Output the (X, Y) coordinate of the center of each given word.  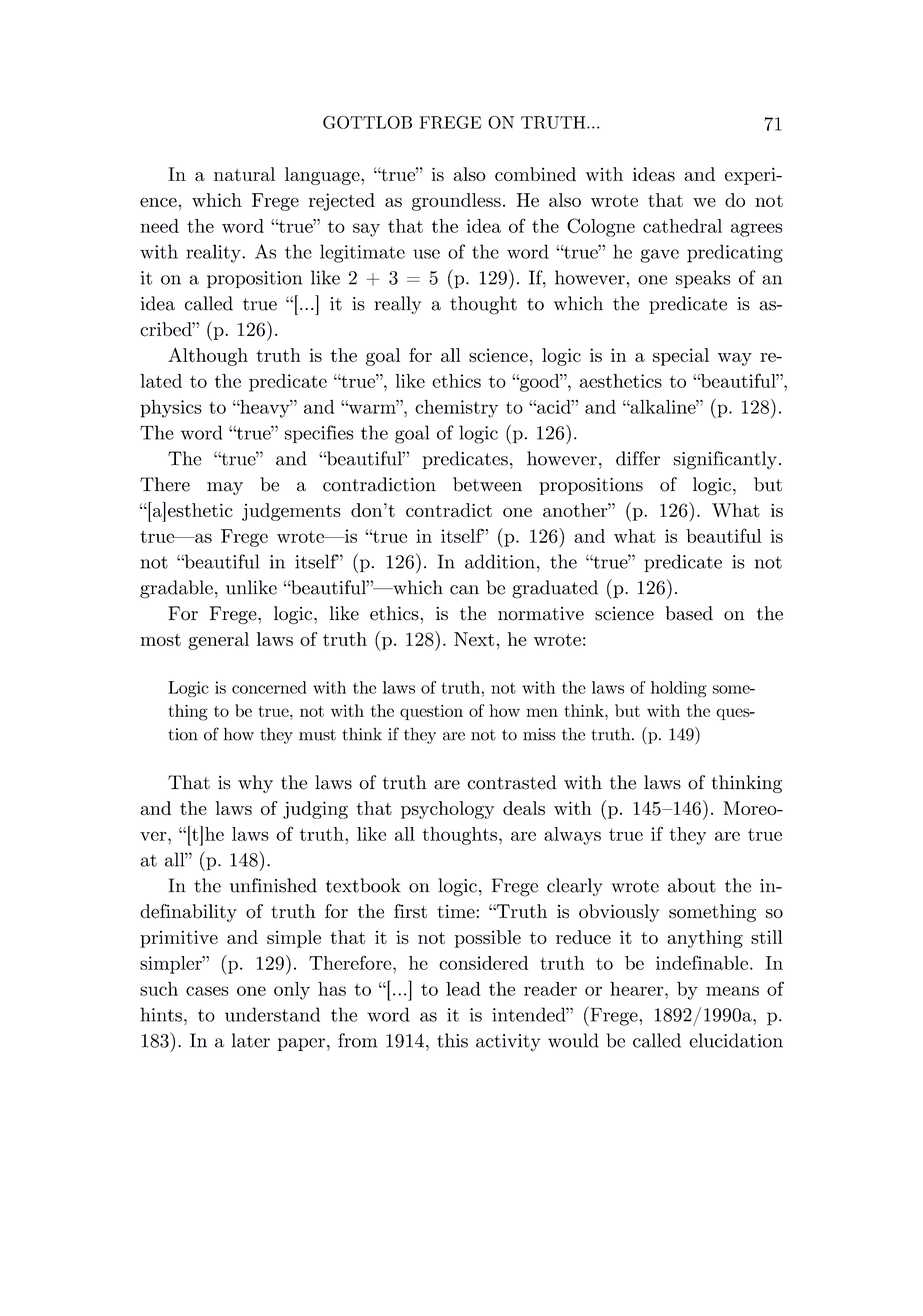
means (732, 991)
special (681, 357)
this (452, 1040)
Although (208, 357)
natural (244, 174)
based (689, 613)
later (251, 1040)
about (692, 885)
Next (474, 639)
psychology (447, 810)
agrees (756, 230)
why (255, 784)
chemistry (456, 409)
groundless (456, 202)
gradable (176, 589)
